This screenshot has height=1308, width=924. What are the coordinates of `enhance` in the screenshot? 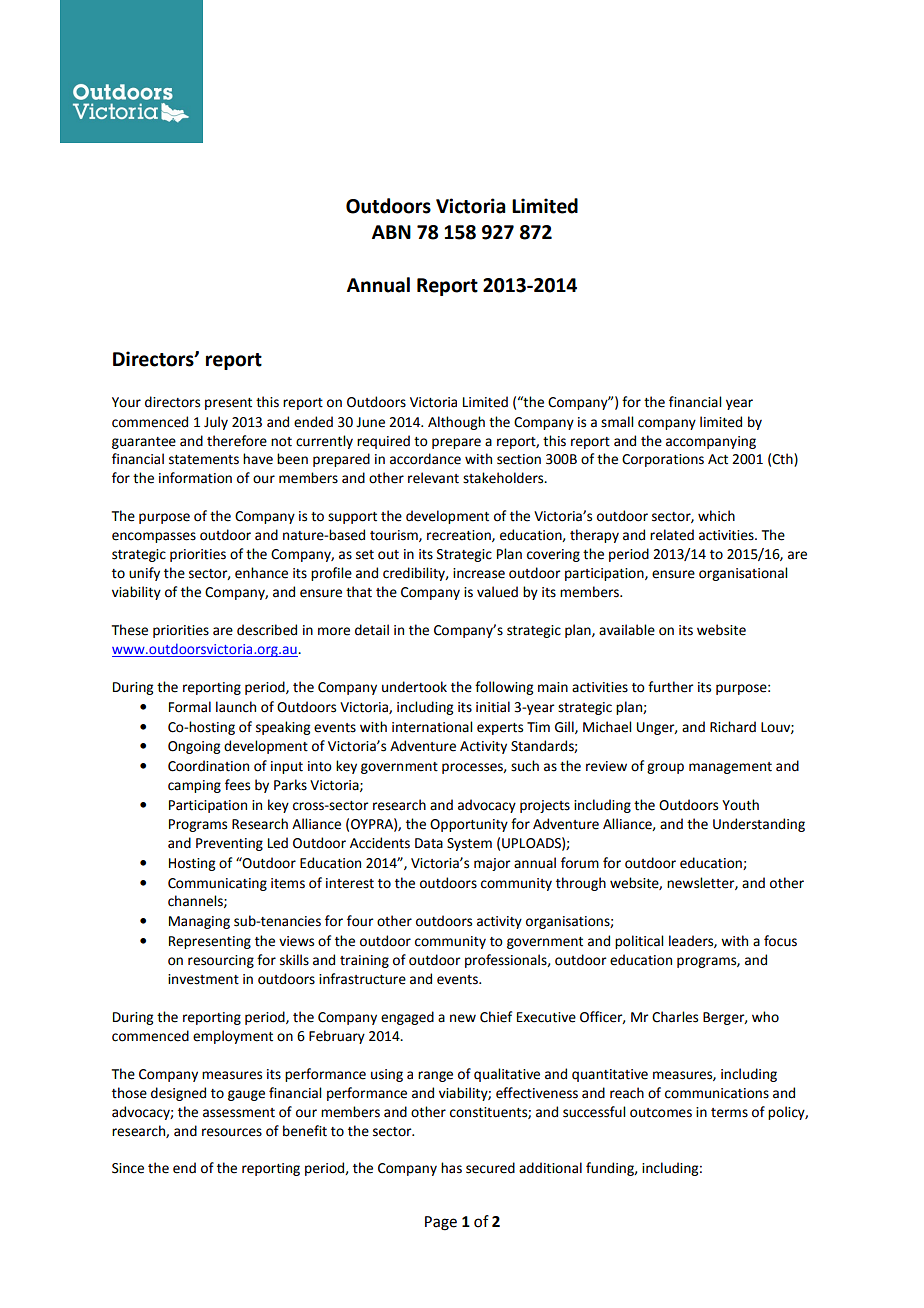 It's located at (261, 573).
